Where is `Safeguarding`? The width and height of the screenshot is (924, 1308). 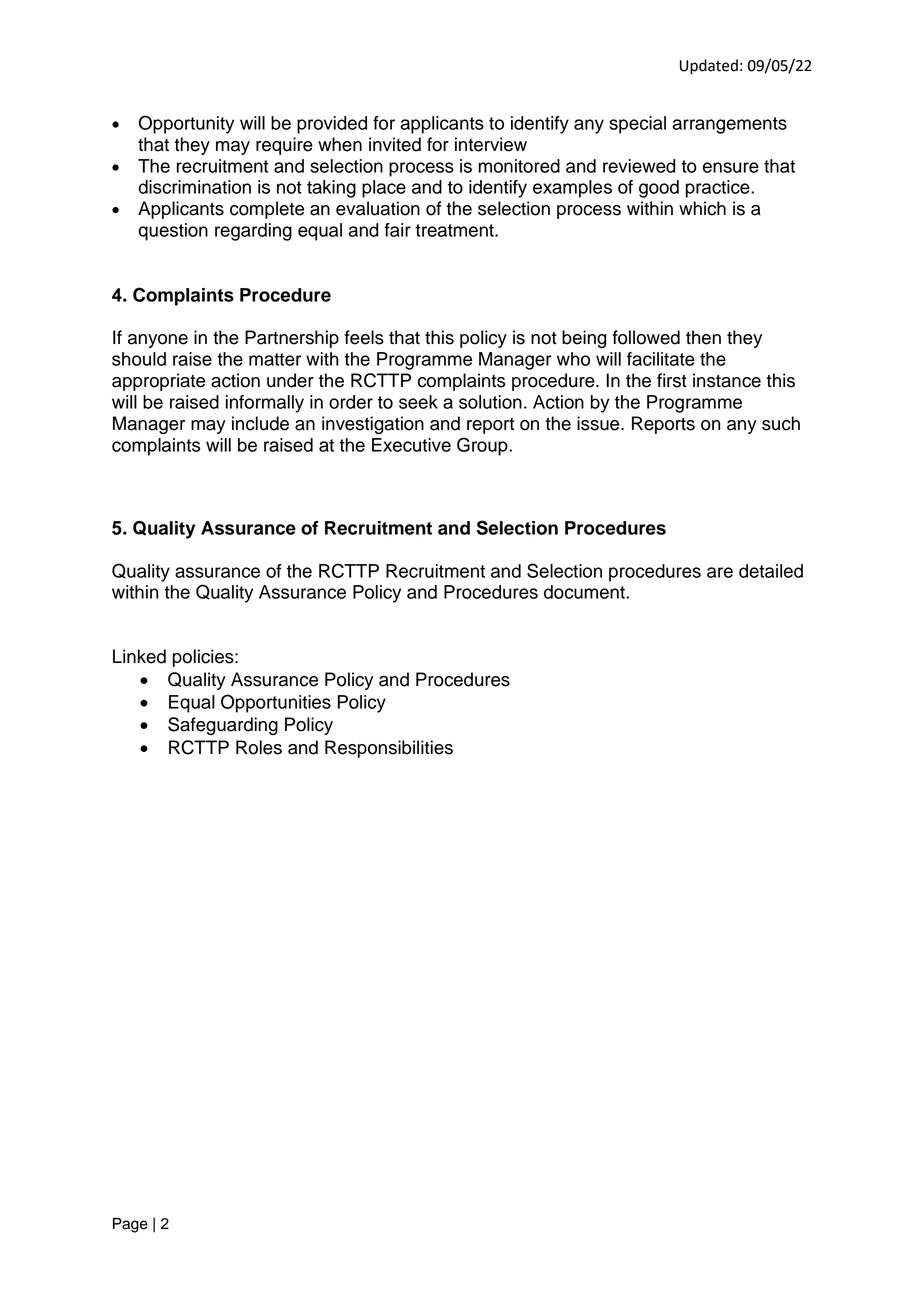
Safeguarding is located at coordinates (223, 726).
